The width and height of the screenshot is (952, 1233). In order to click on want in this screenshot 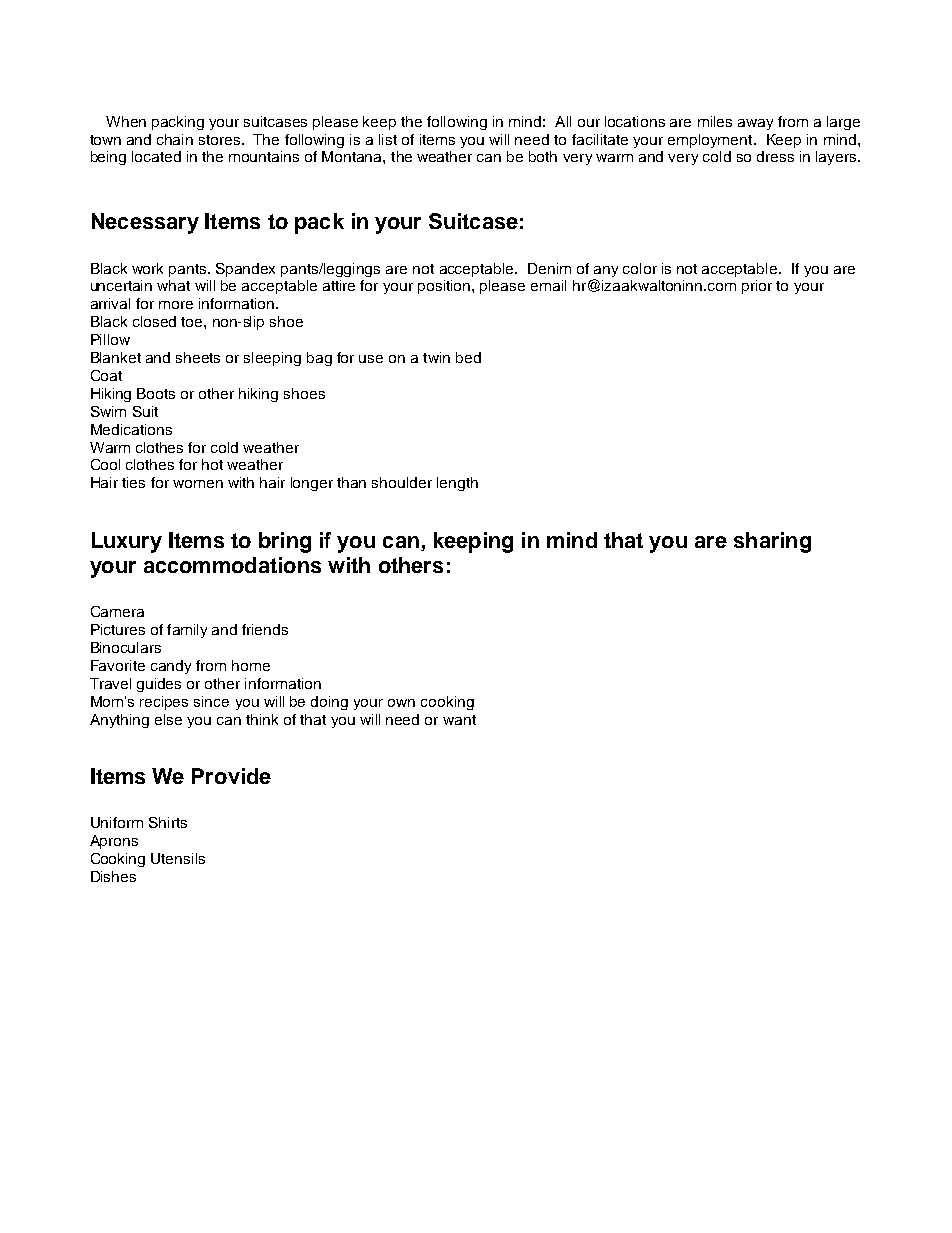, I will do `click(459, 720)`.
